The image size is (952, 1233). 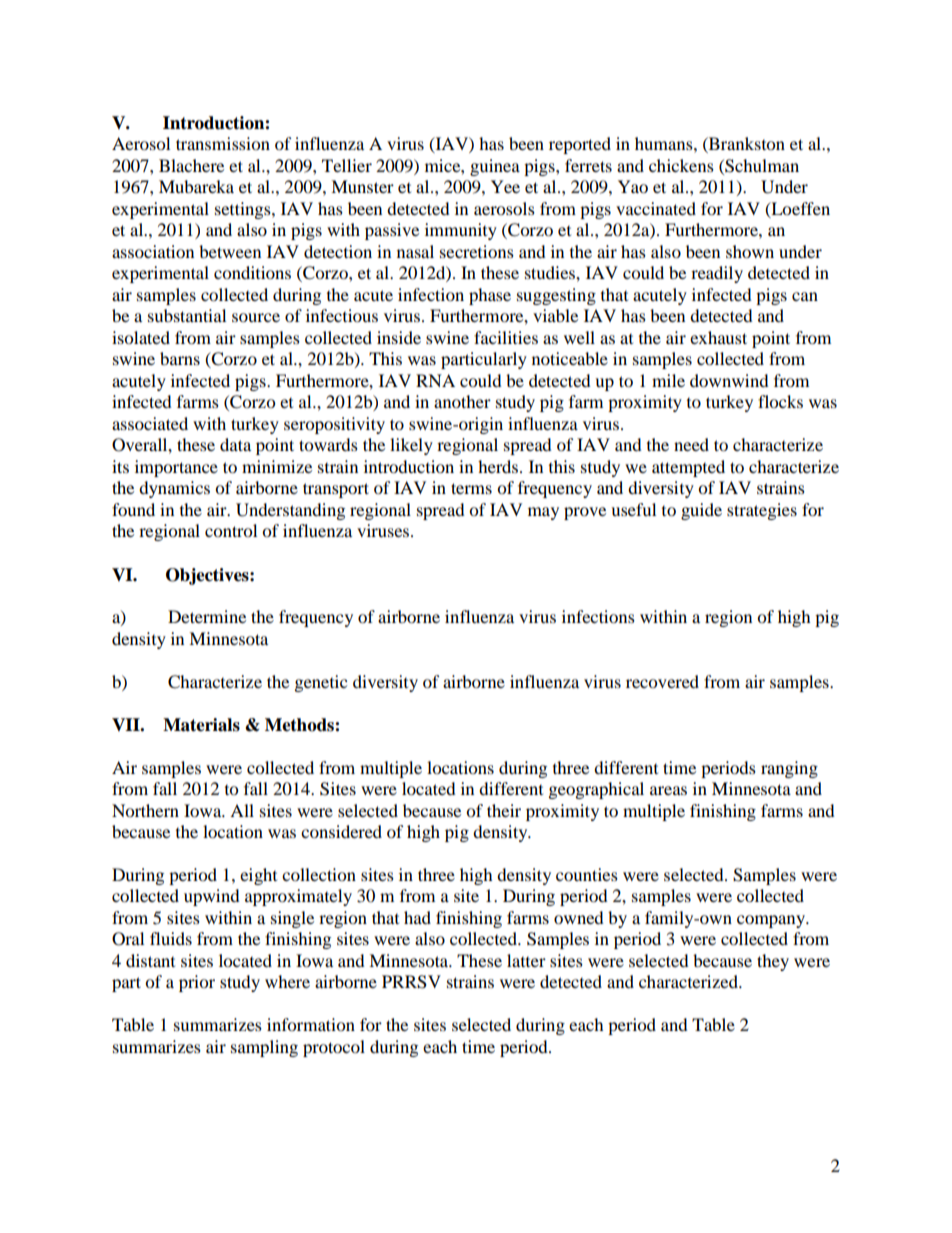 What do you see at coordinates (223, 143) in the page?
I see `transmission` at bounding box center [223, 143].
